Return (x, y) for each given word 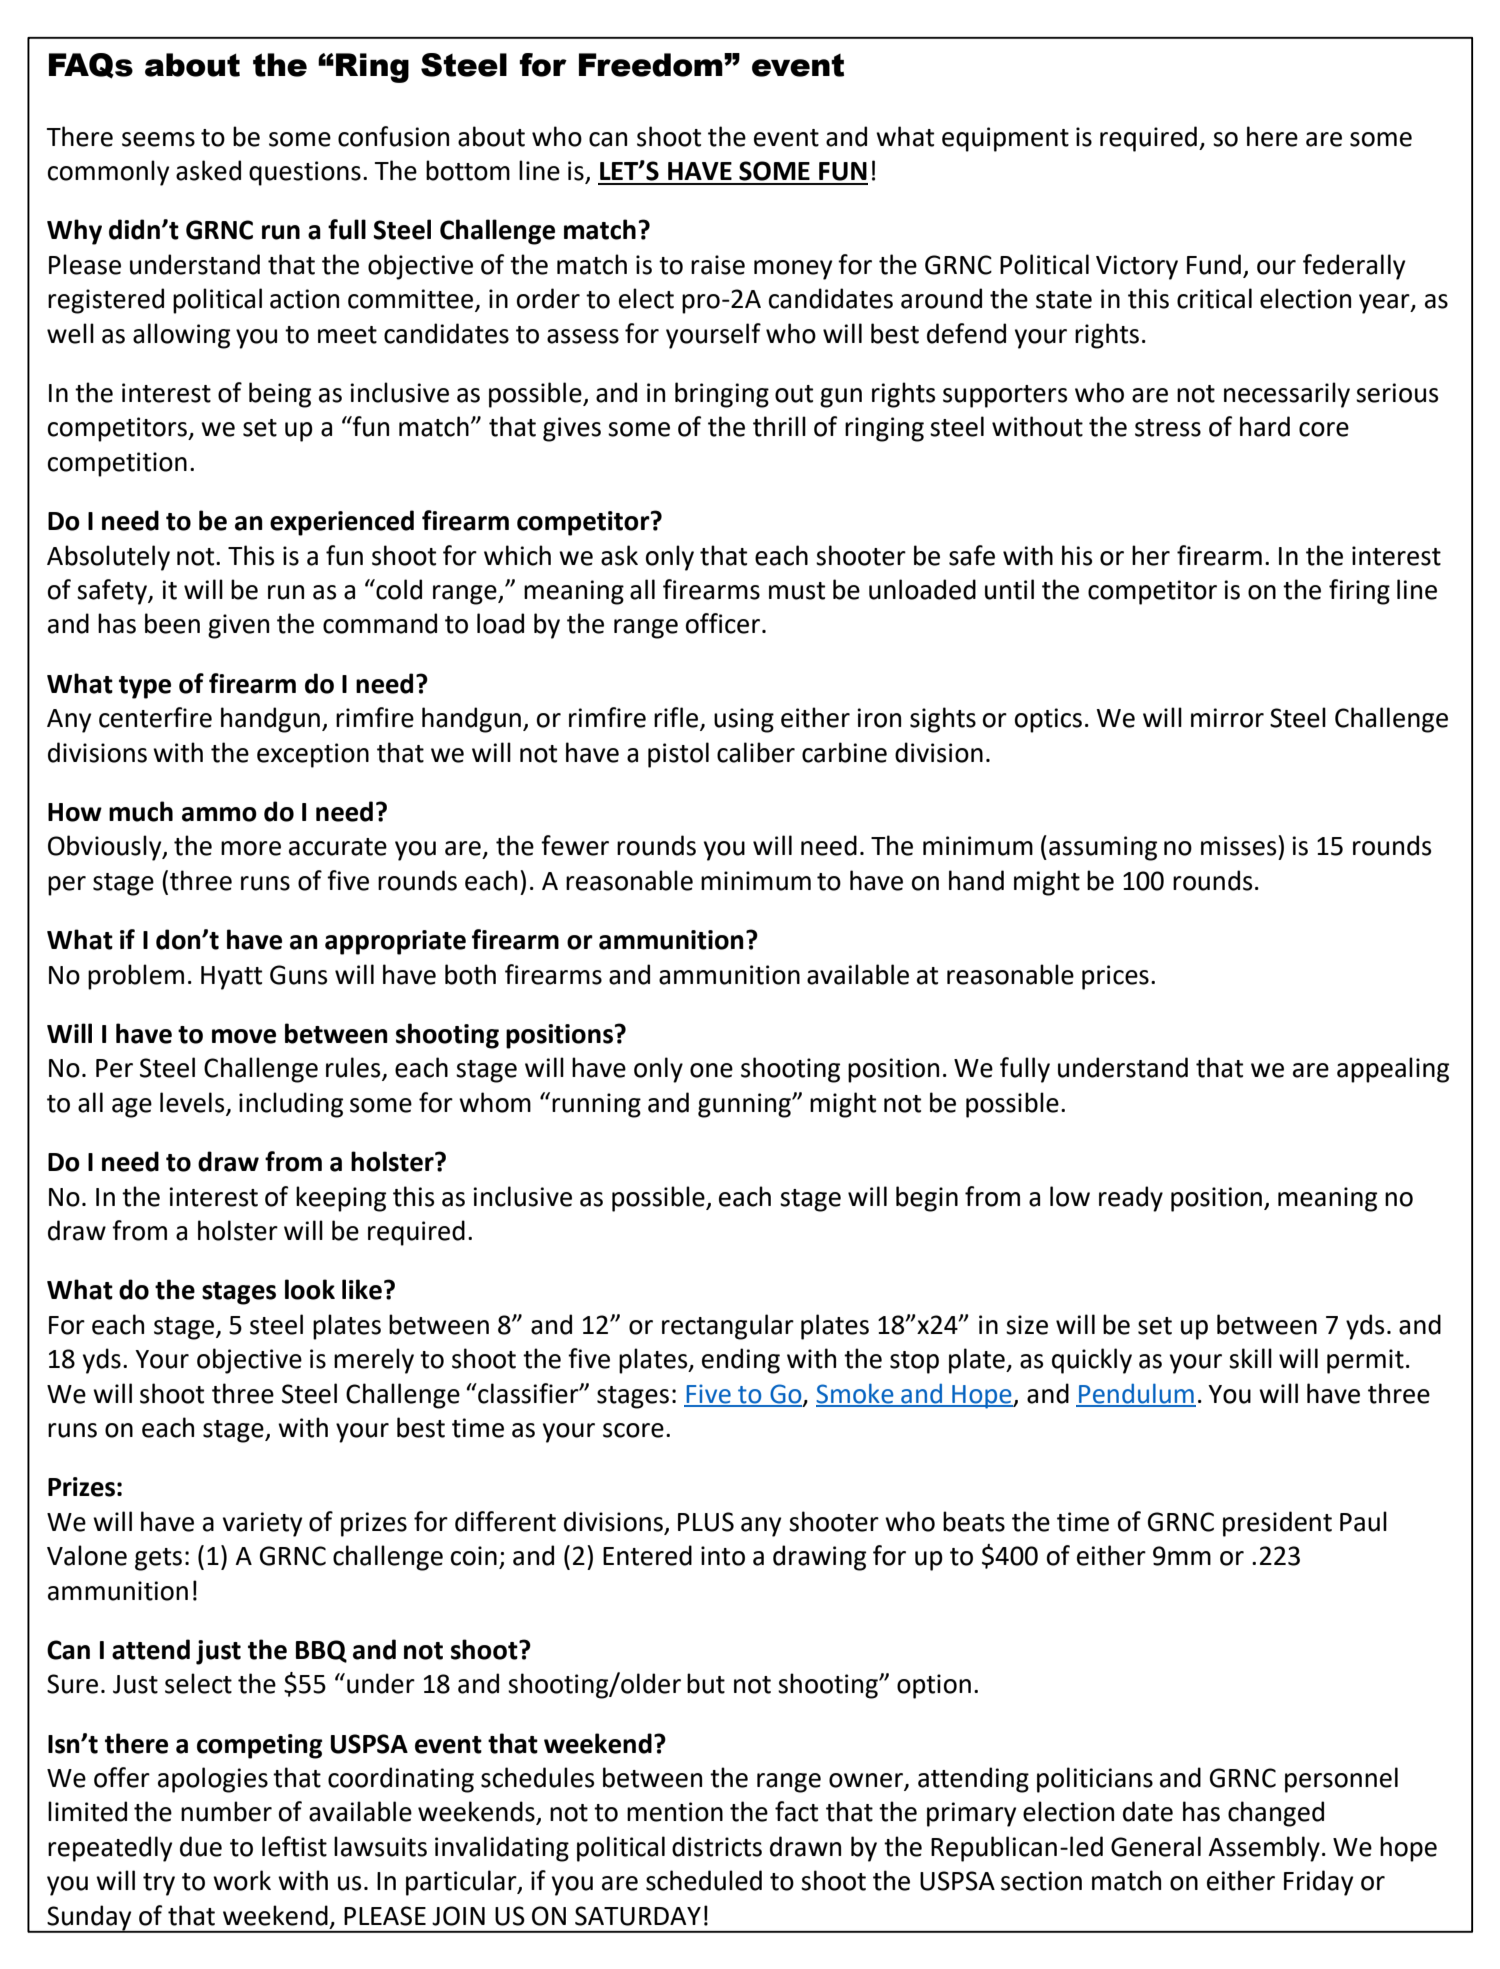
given (238, 626)
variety (262, 1524)
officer (724, 623)
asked (208, 170)
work (242, 1880)
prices (1115, 977)
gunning (745, 1105)
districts (717, 1846)
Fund (1214, 264)
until (1009, 589)
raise (718, 265)
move (244, 1036)
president (1277, 1524)
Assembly (1264, 1849)
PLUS (706, 1522)
